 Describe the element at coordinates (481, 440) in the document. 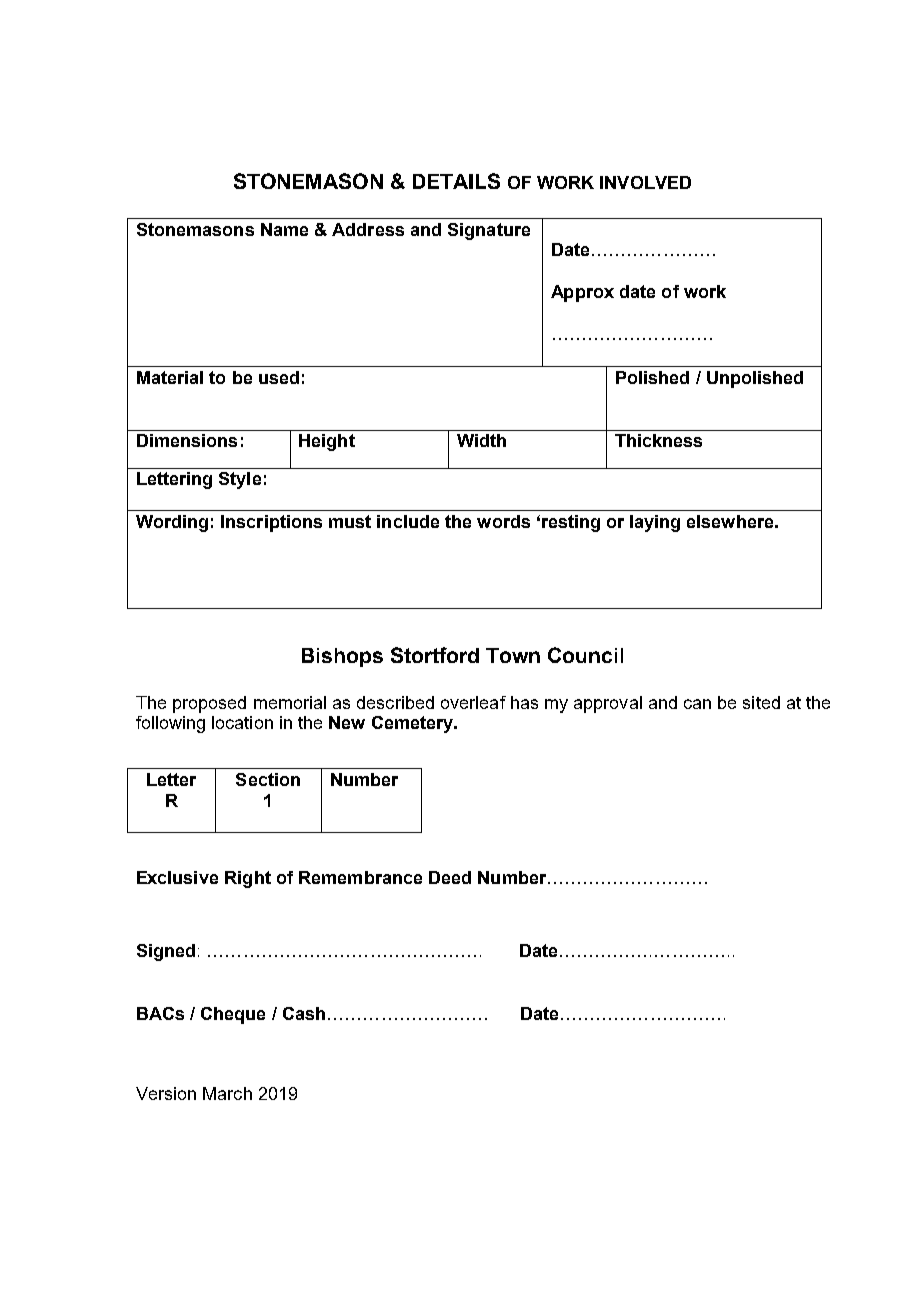

I see `Width` at that location.
